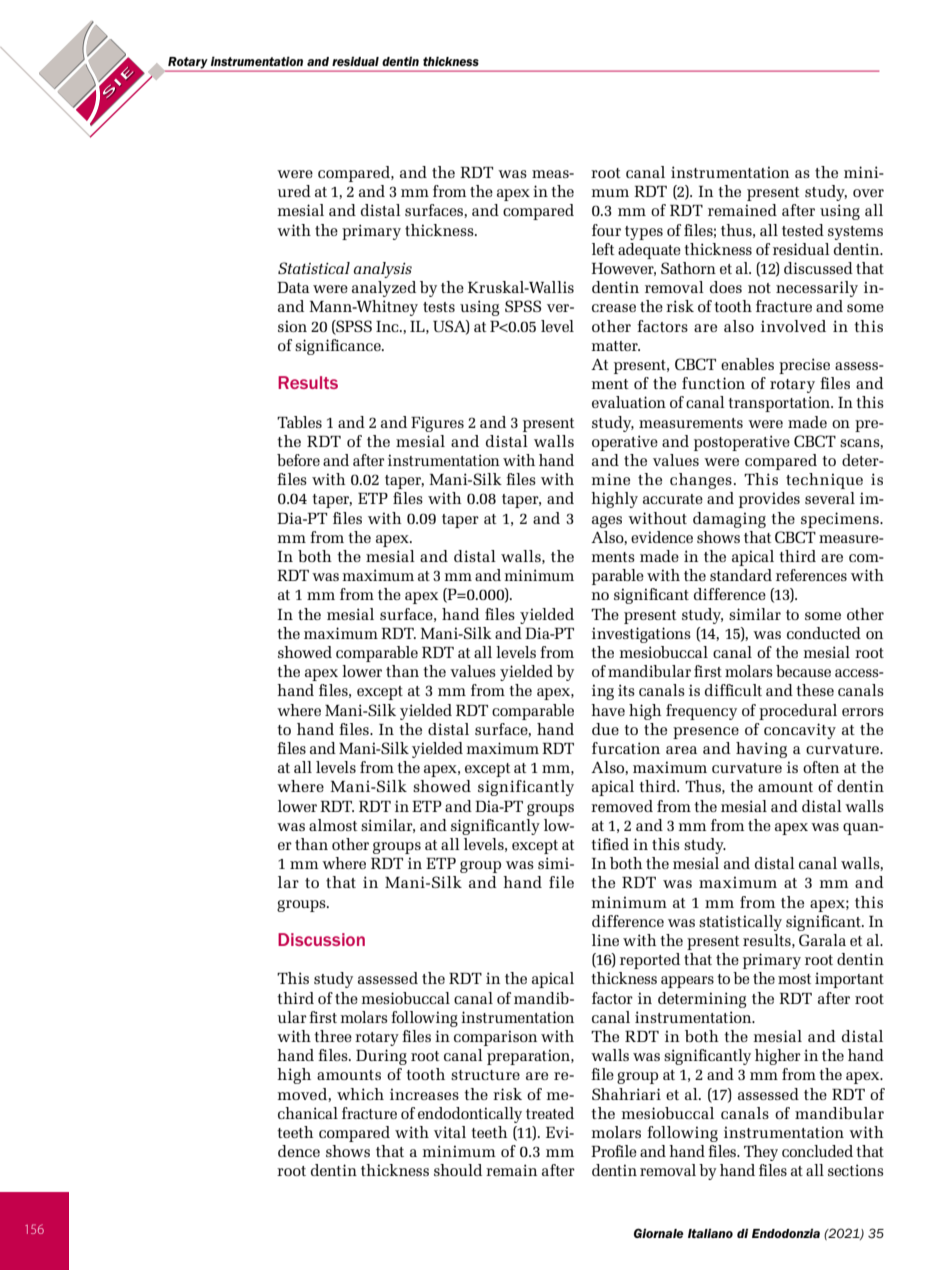  I want to click on before, so click(298, 460).
